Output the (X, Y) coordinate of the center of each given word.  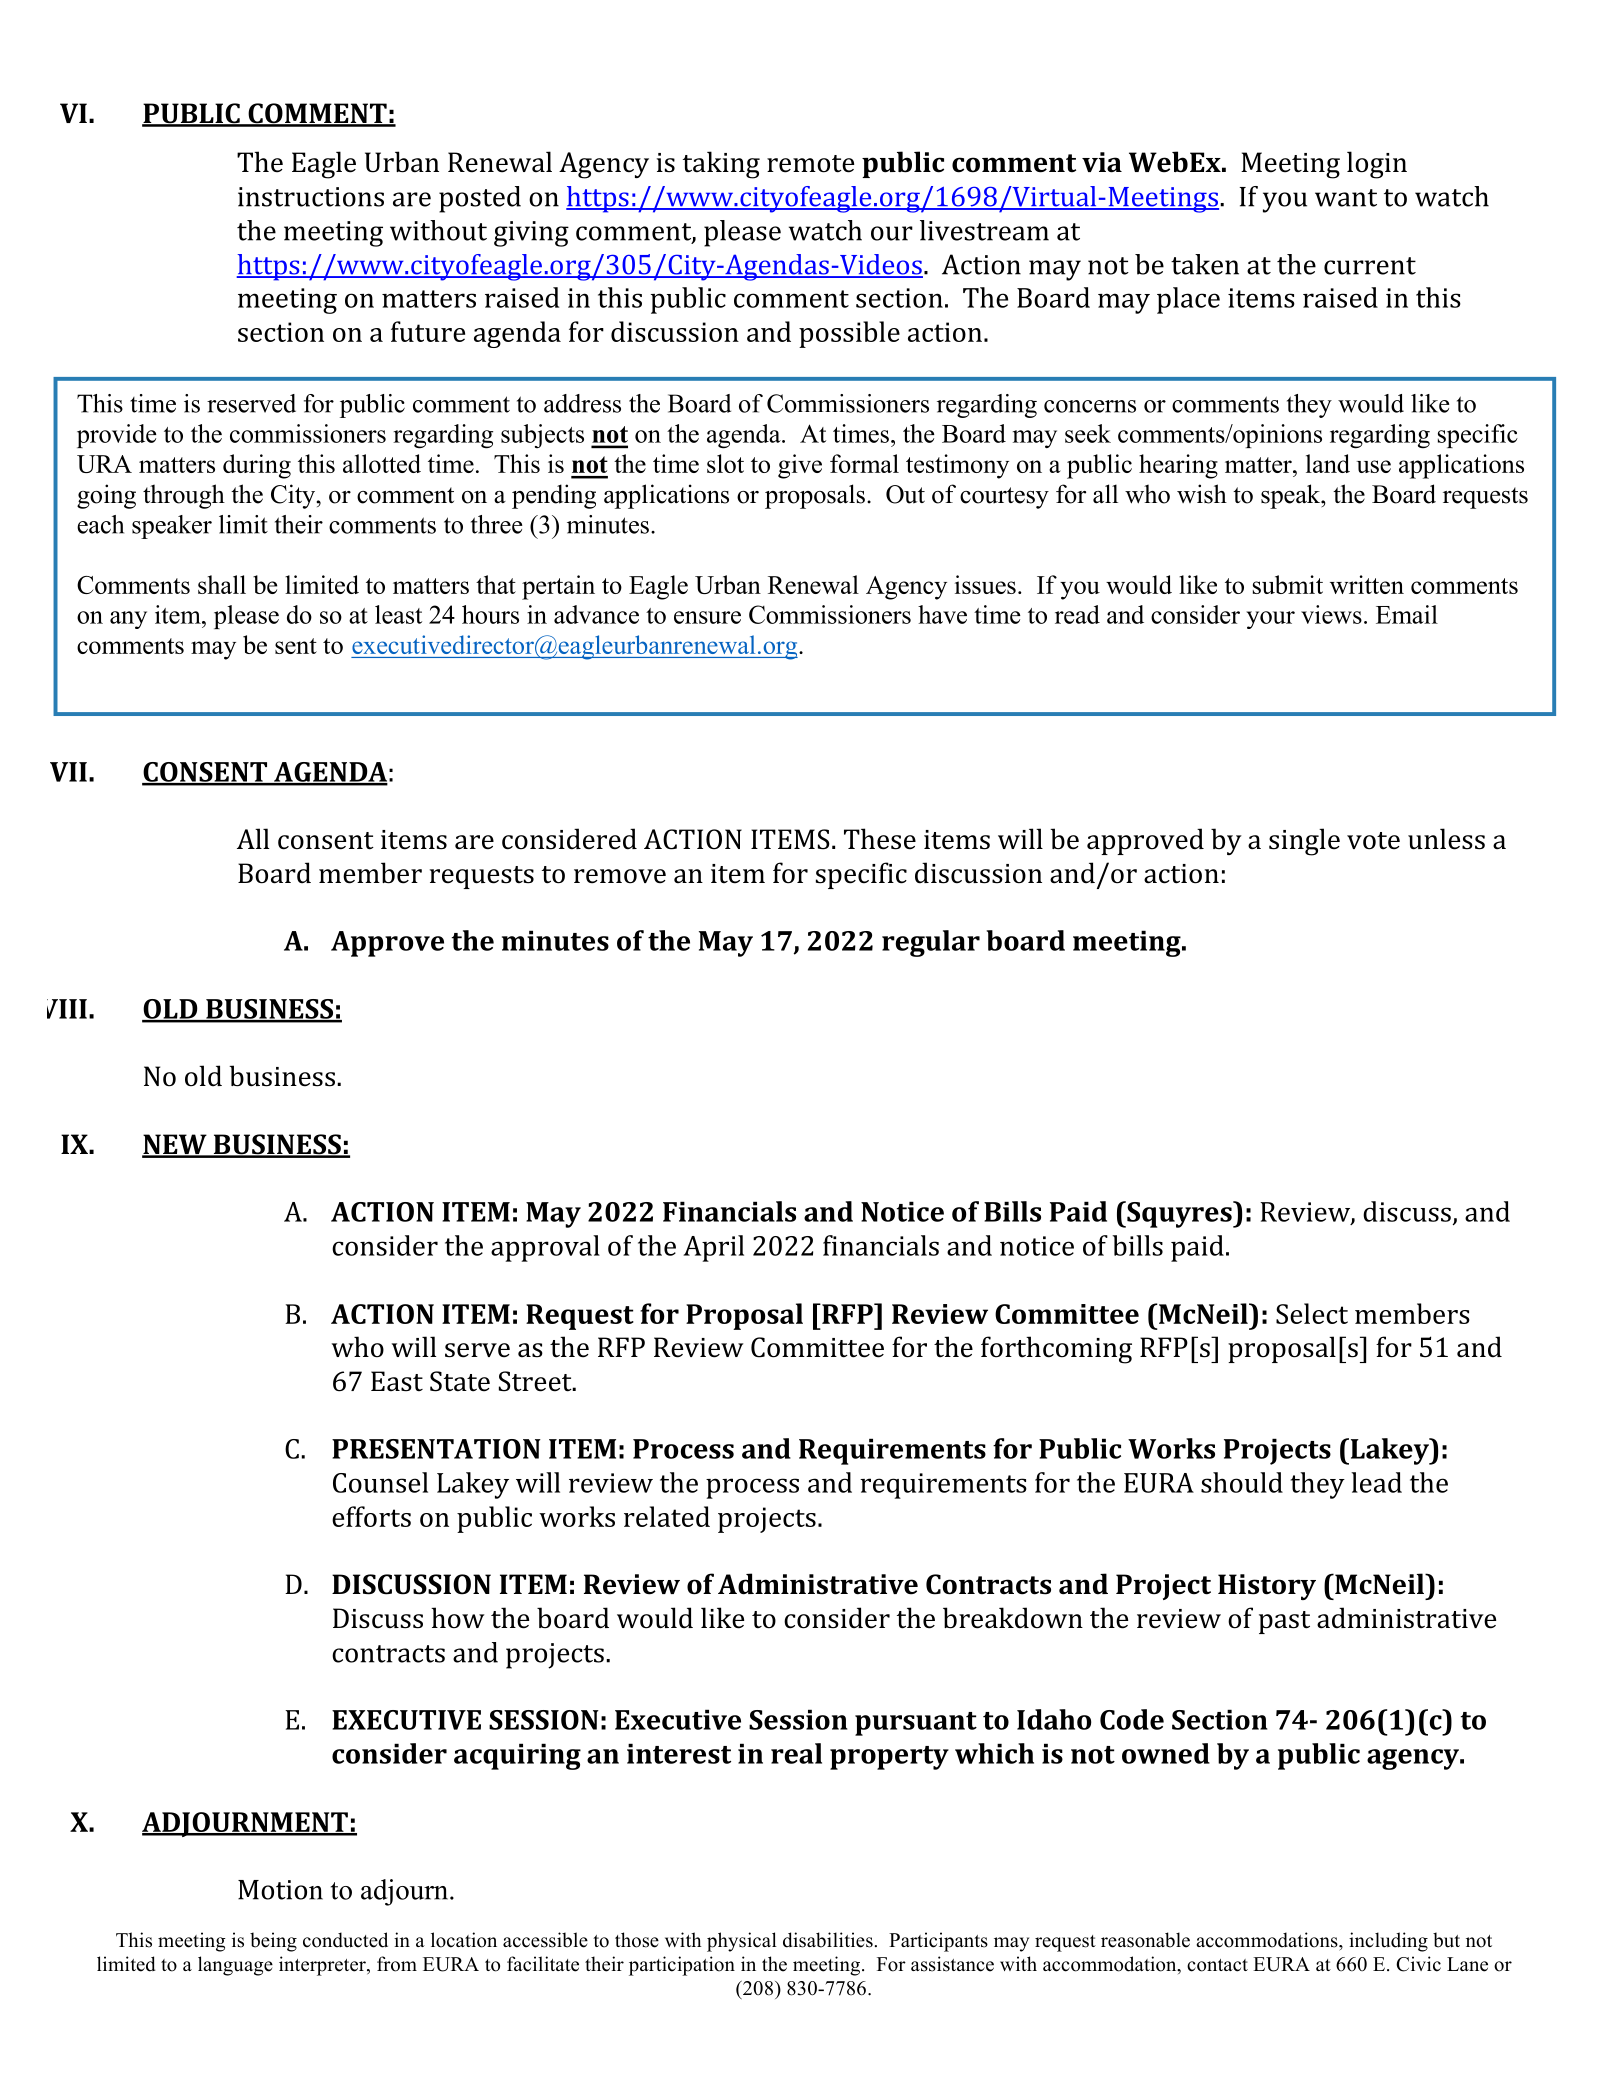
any (128, 620)
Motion (280, 1890)
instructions (311, 197)
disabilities (828, 1940)
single (1304, 842)
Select (1312, 1313)
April (713, 1248)
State (460, 1381)
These (880, 839)
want (1346, 198)
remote (810, 164)
